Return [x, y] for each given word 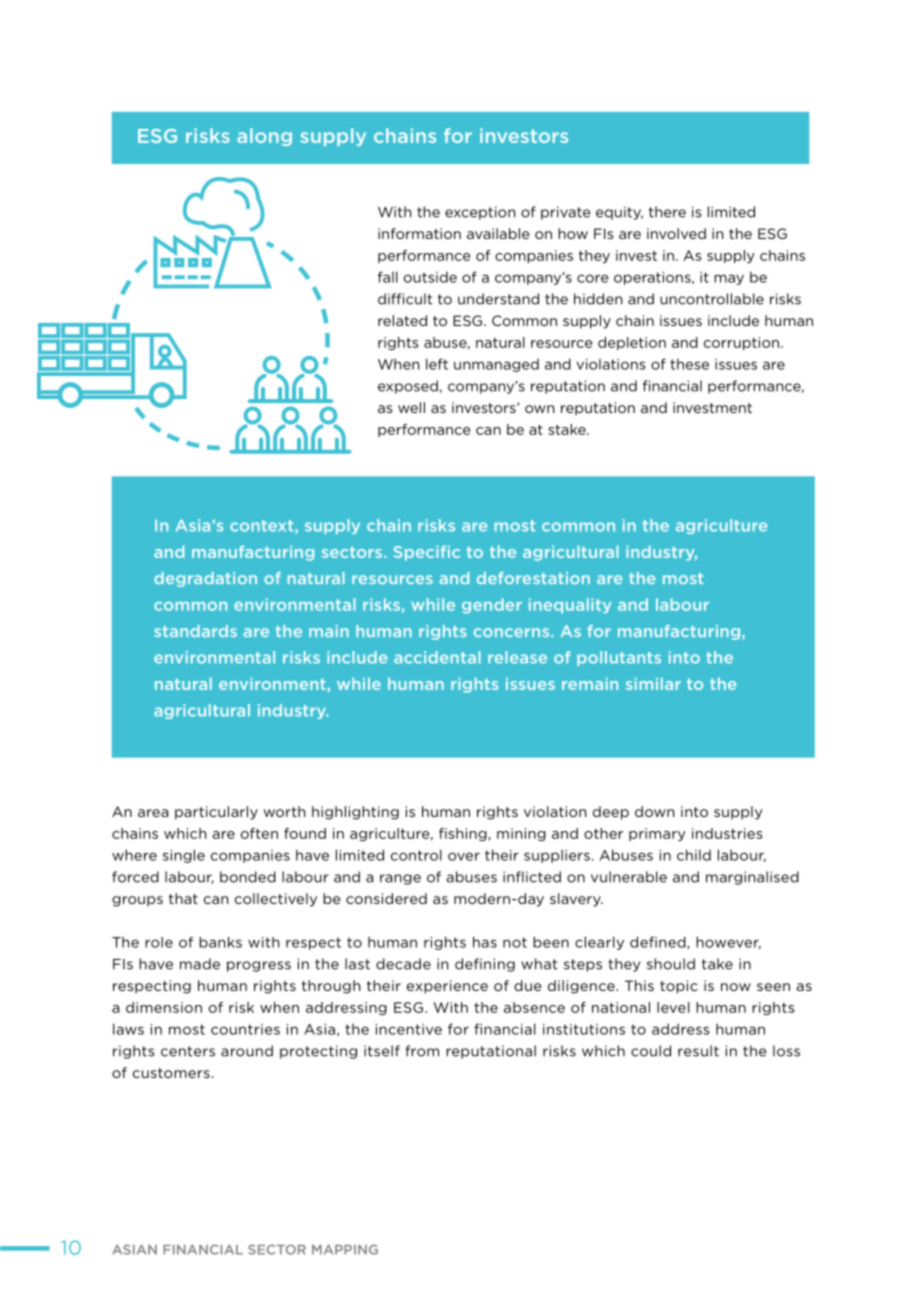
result [698, 1051]
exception [480, 213]
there [667, 212]
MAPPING [345, 1250]
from [422, 1051]
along [264, 137]
